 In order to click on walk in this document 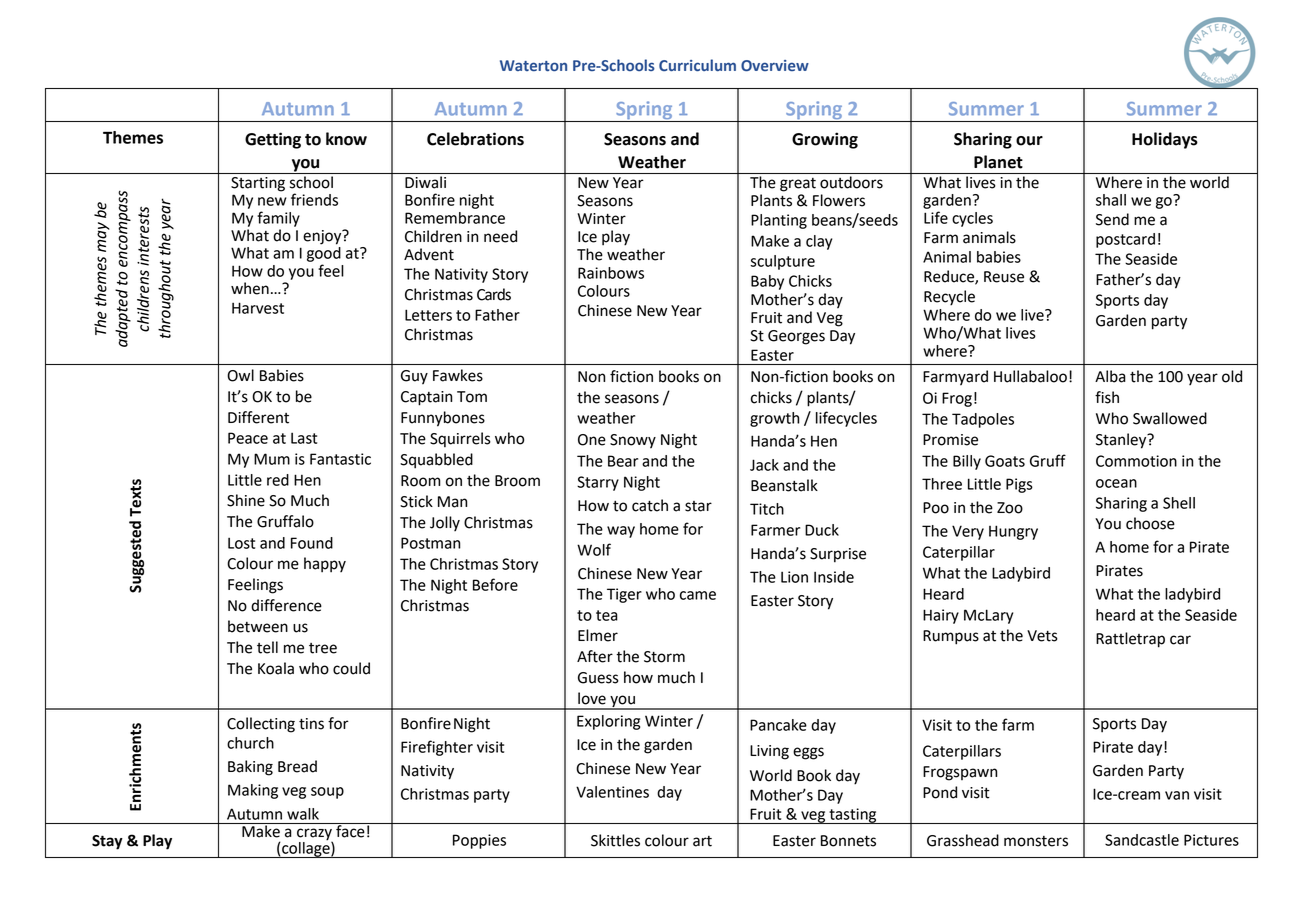, I will do `click(303, 814)`.
